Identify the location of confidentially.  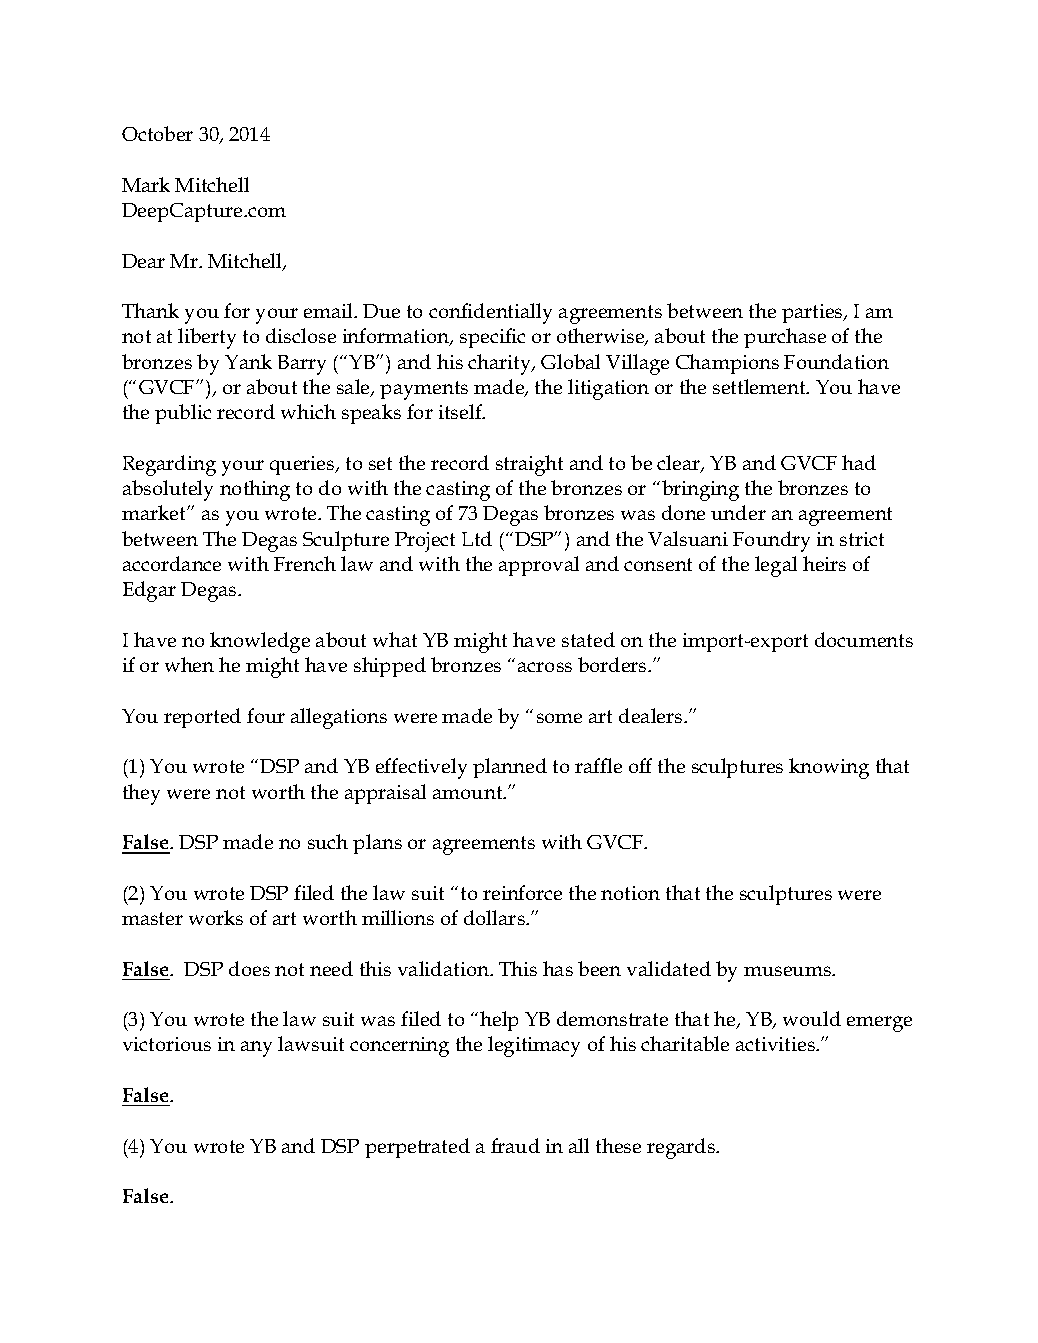
(490, 313).
